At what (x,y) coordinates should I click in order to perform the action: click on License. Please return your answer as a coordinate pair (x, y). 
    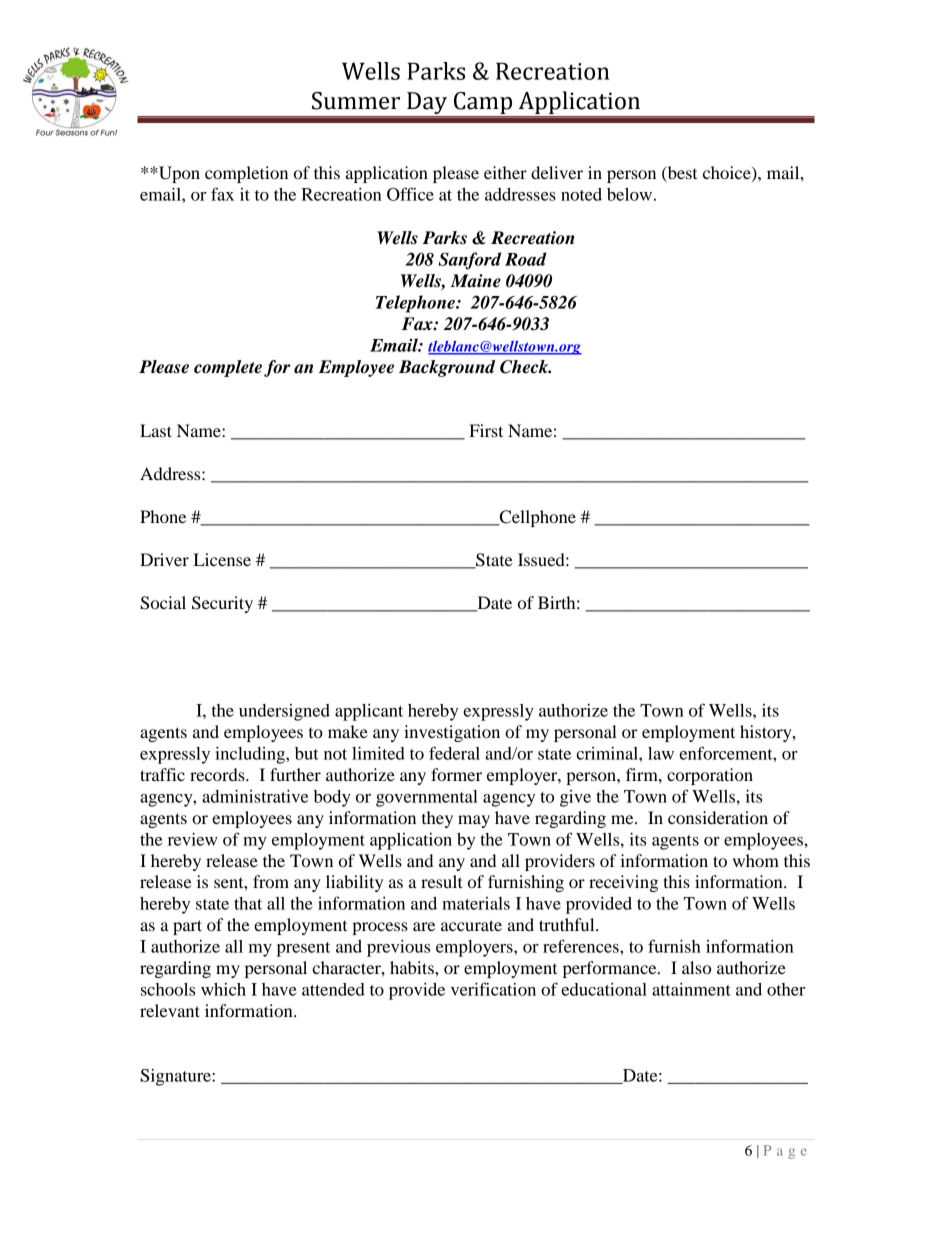
    Looking at the image, I should click on (222, 559).
